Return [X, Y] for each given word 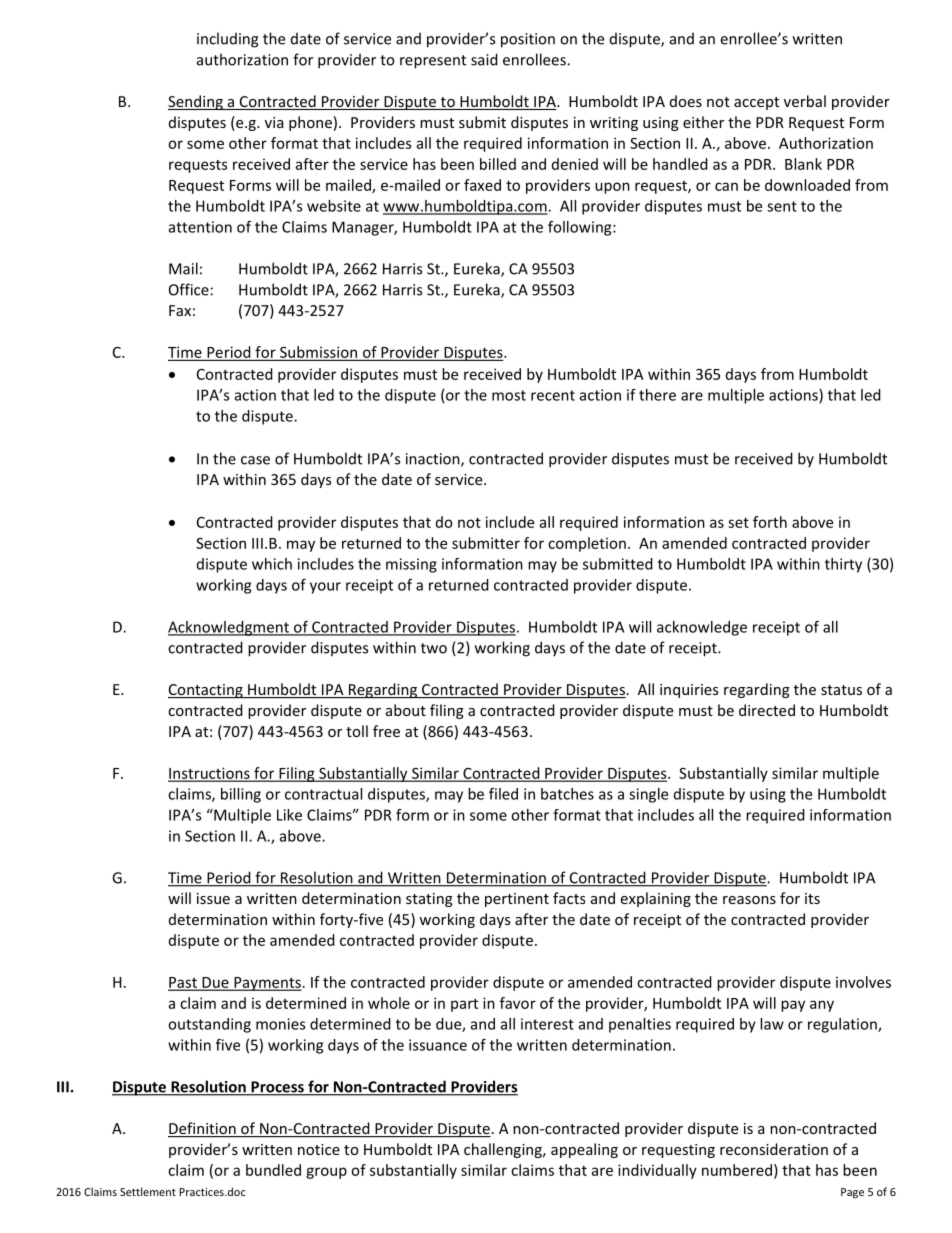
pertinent [517, 900]
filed [503, 794]
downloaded [807, 185]
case [255, 460]
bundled [273, 1170]
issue [213, 898]
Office [189, 289]
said [484, 59]
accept [756, 103]
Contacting [206, 691]
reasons [749, 900]
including [227, 40]
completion [587, 544]
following [581, 228]
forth [770, 522]
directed [767, 710]
